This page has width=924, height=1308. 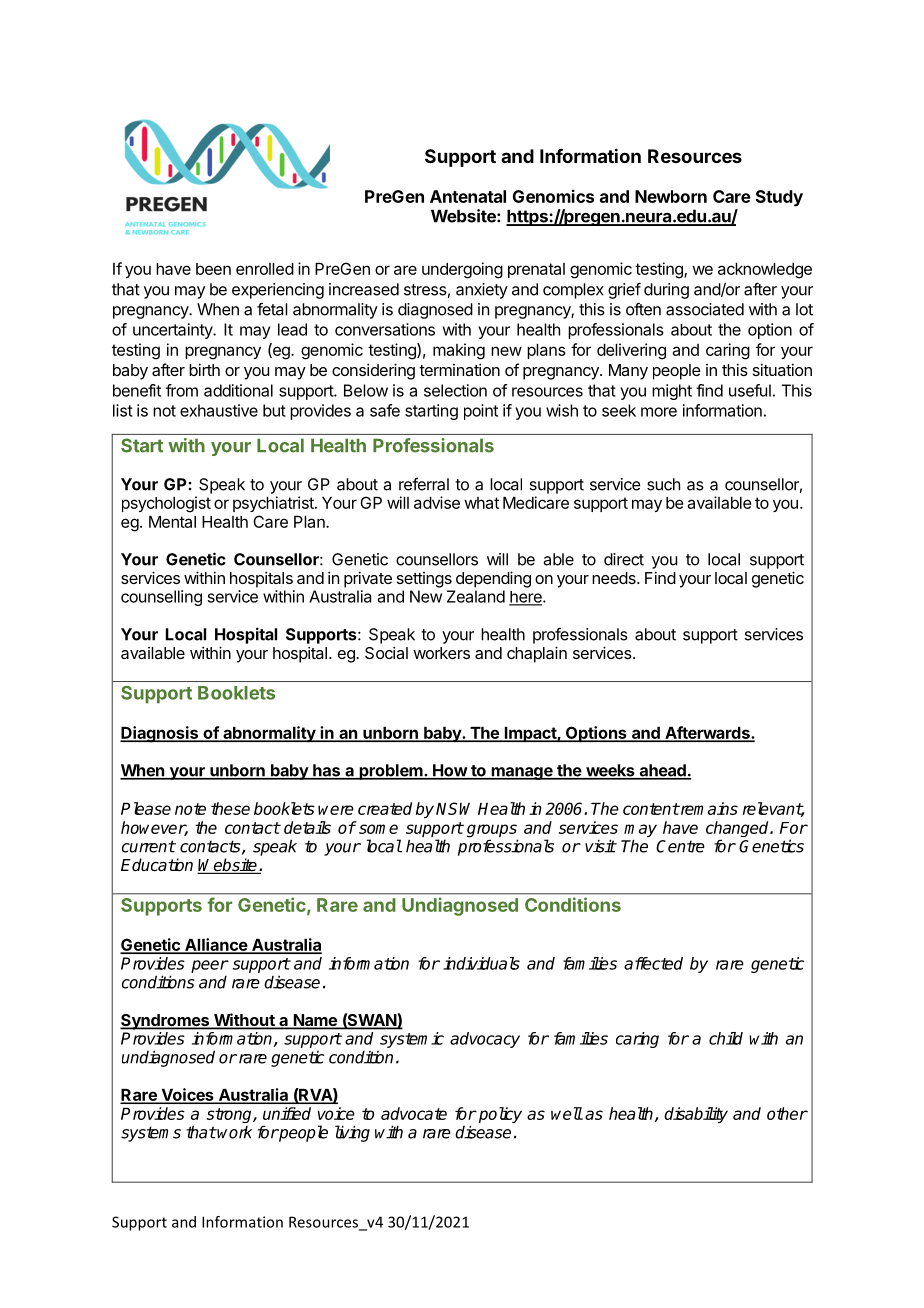 I want to click on Newborn, so click(x=671, y=196).
